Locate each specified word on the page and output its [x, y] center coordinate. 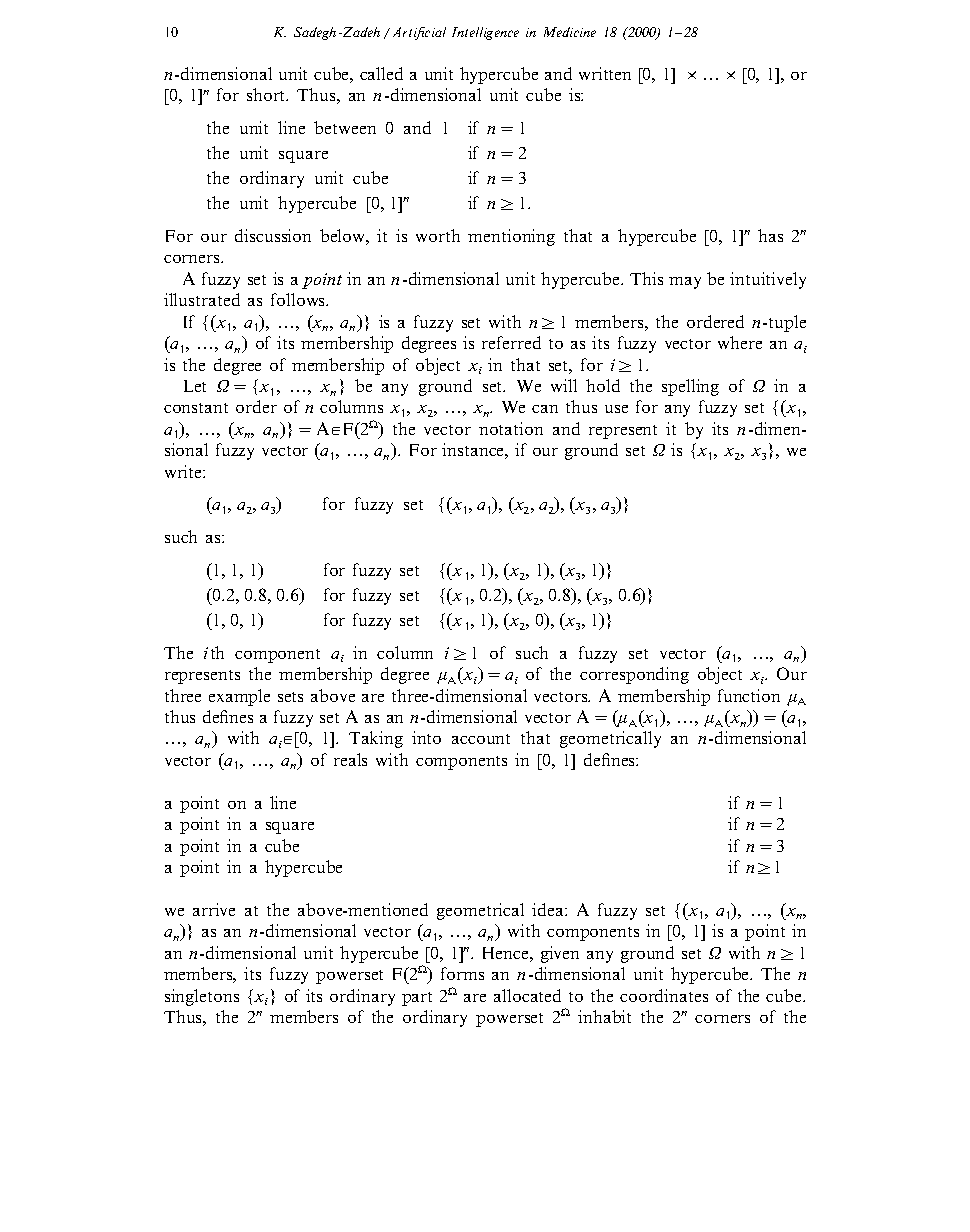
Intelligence [485, 33]
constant [196, 408]
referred [511, 342]
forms [462, 973]
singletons [202, 997]
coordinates [664, 995]
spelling [690, 387]
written [605, 73]
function [749, 695]
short [267, 94]
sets [290, 697]
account [481, 739]
